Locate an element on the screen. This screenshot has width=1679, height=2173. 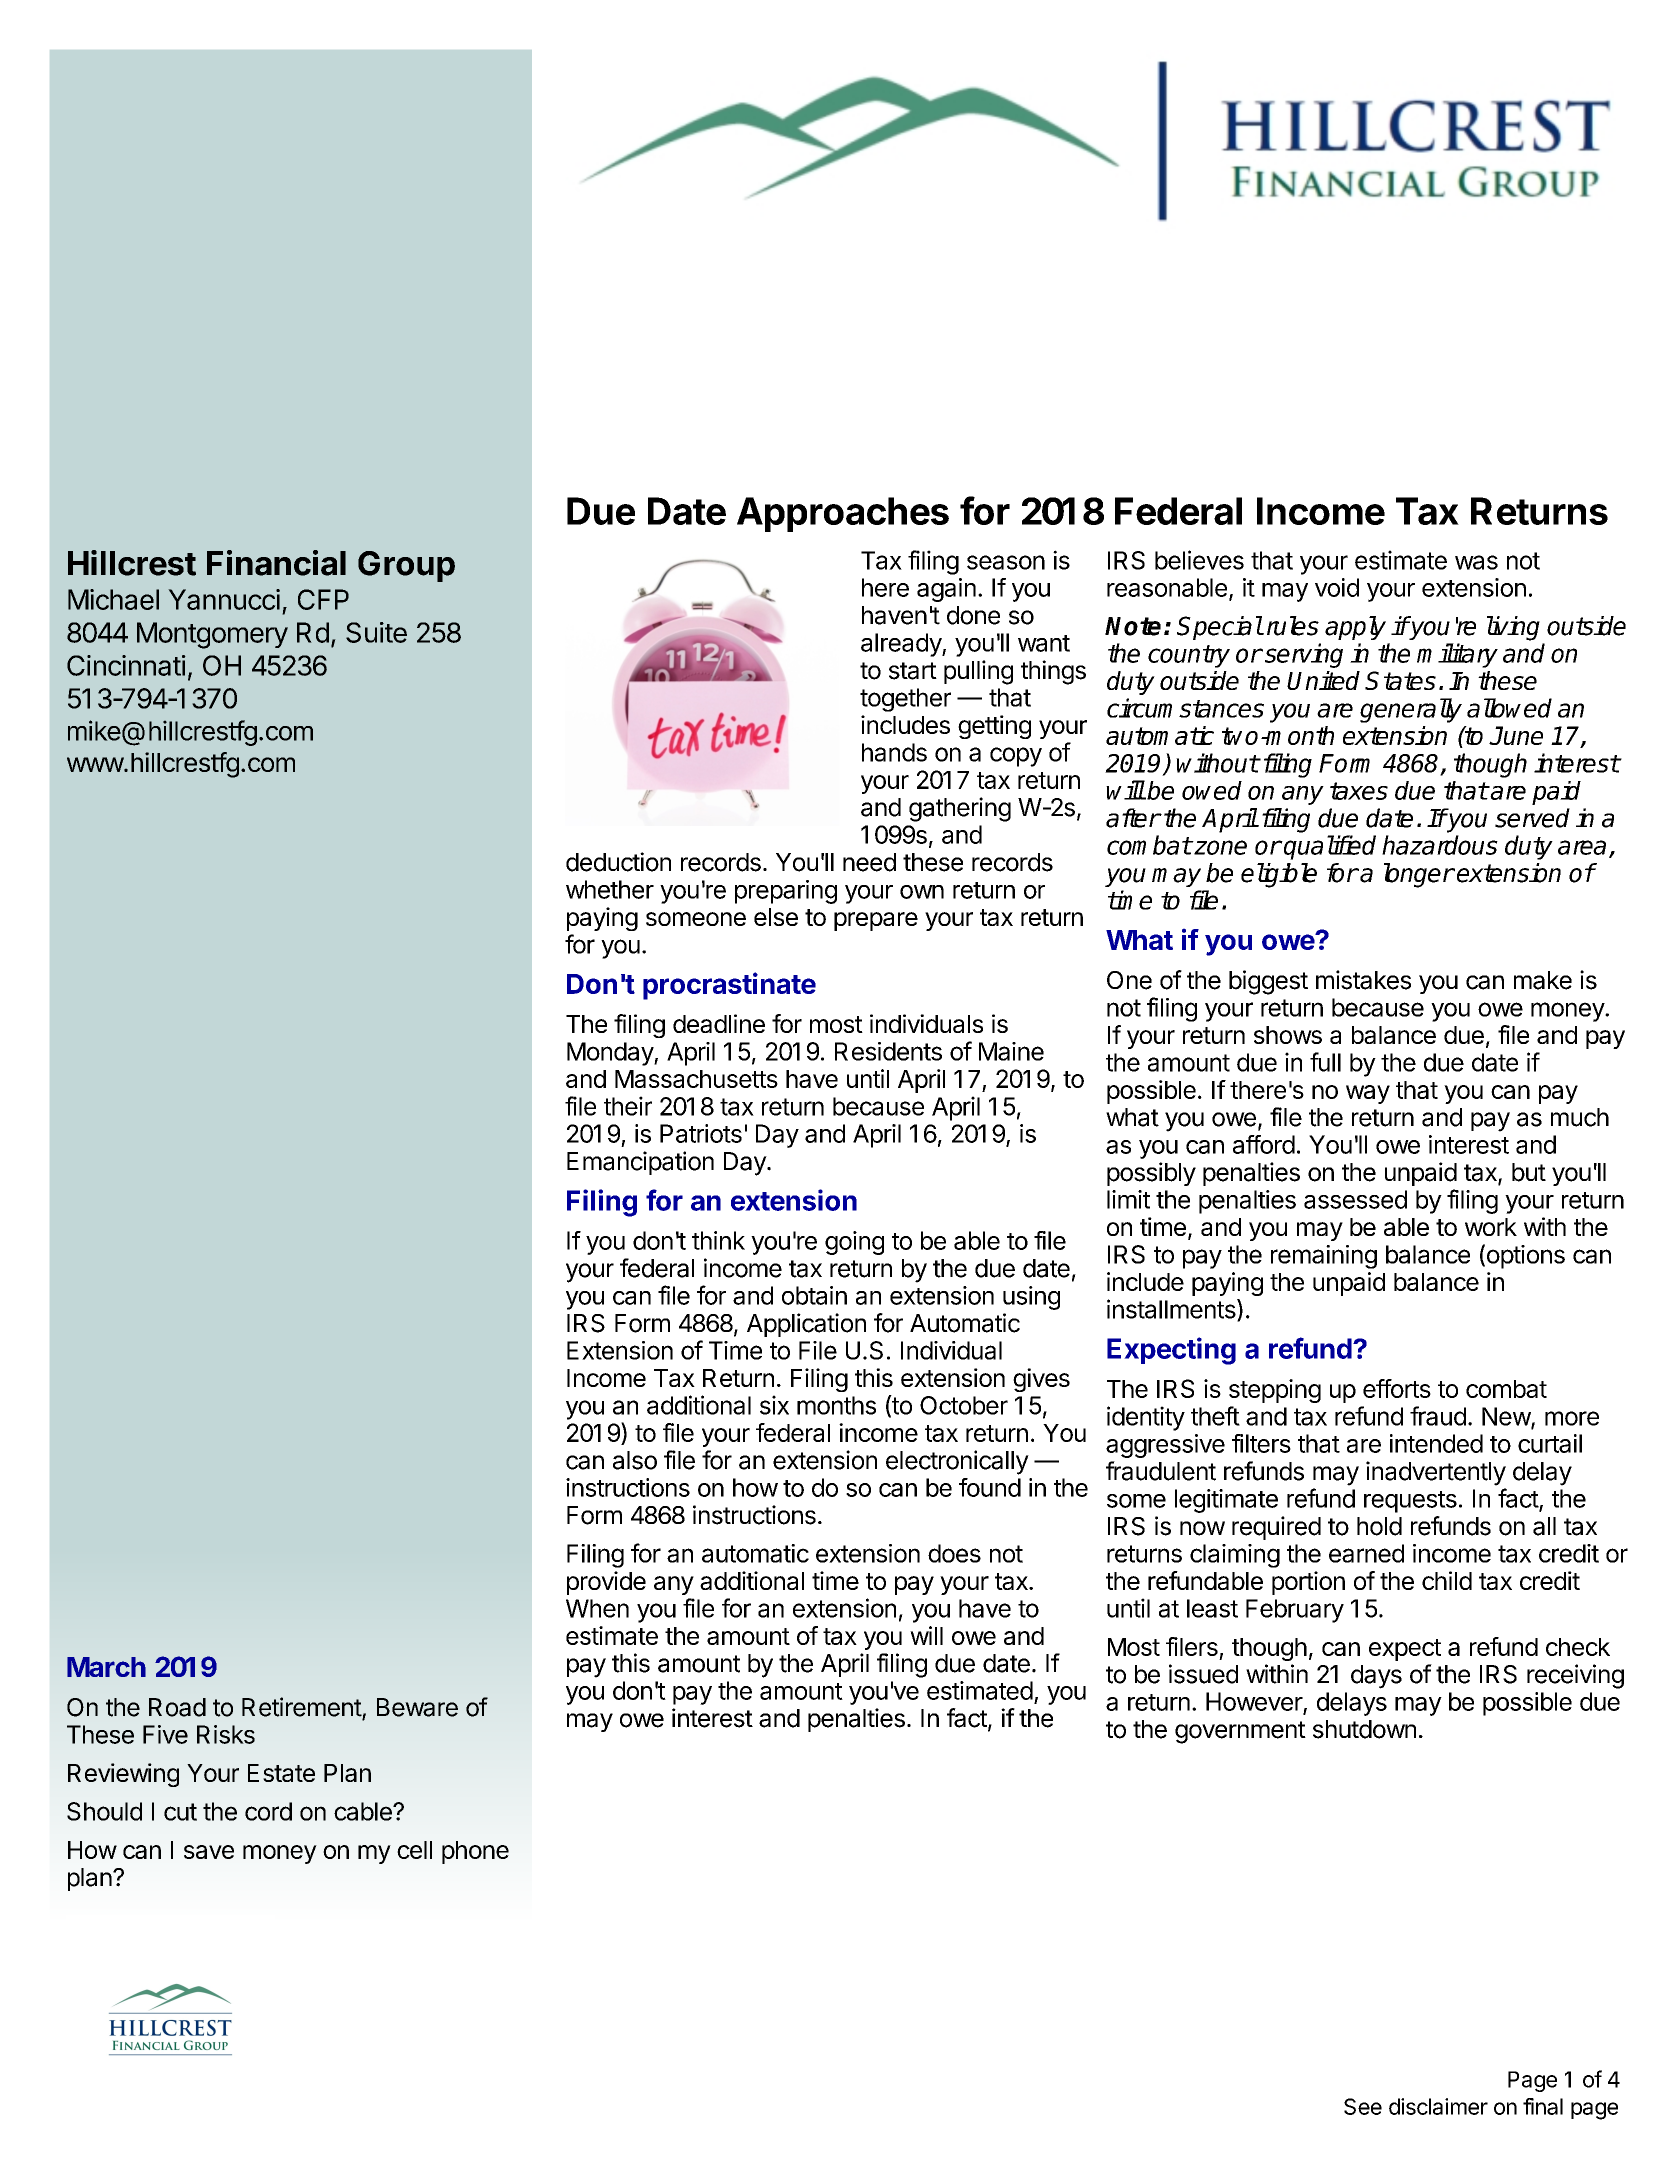
also is located at coordinates (635, 1460).
